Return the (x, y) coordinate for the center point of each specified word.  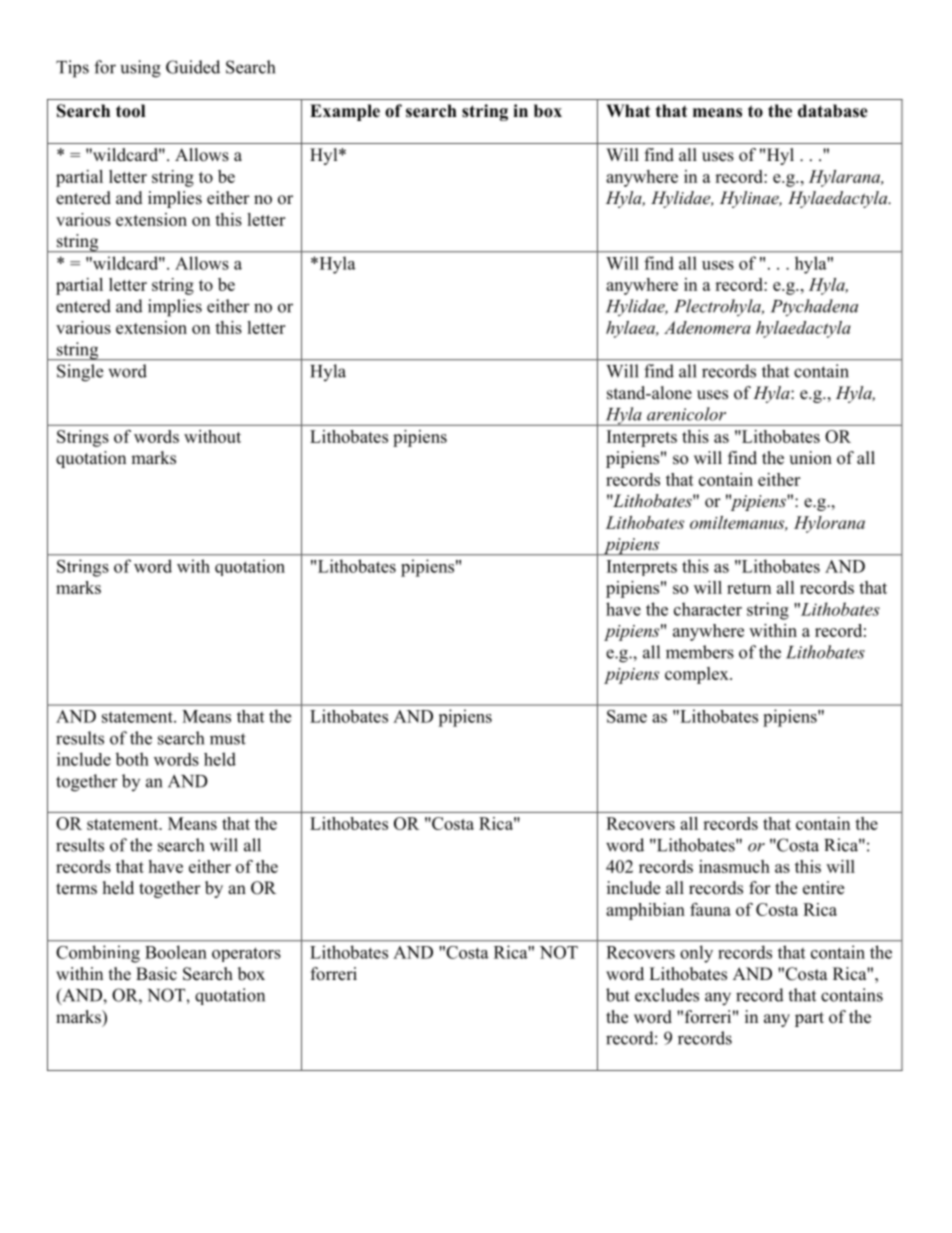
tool (130, 111)
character (708, 609)
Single (80, 373)
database (833, 111)
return (749, 588)
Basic (156, 974)
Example (345, 112)
